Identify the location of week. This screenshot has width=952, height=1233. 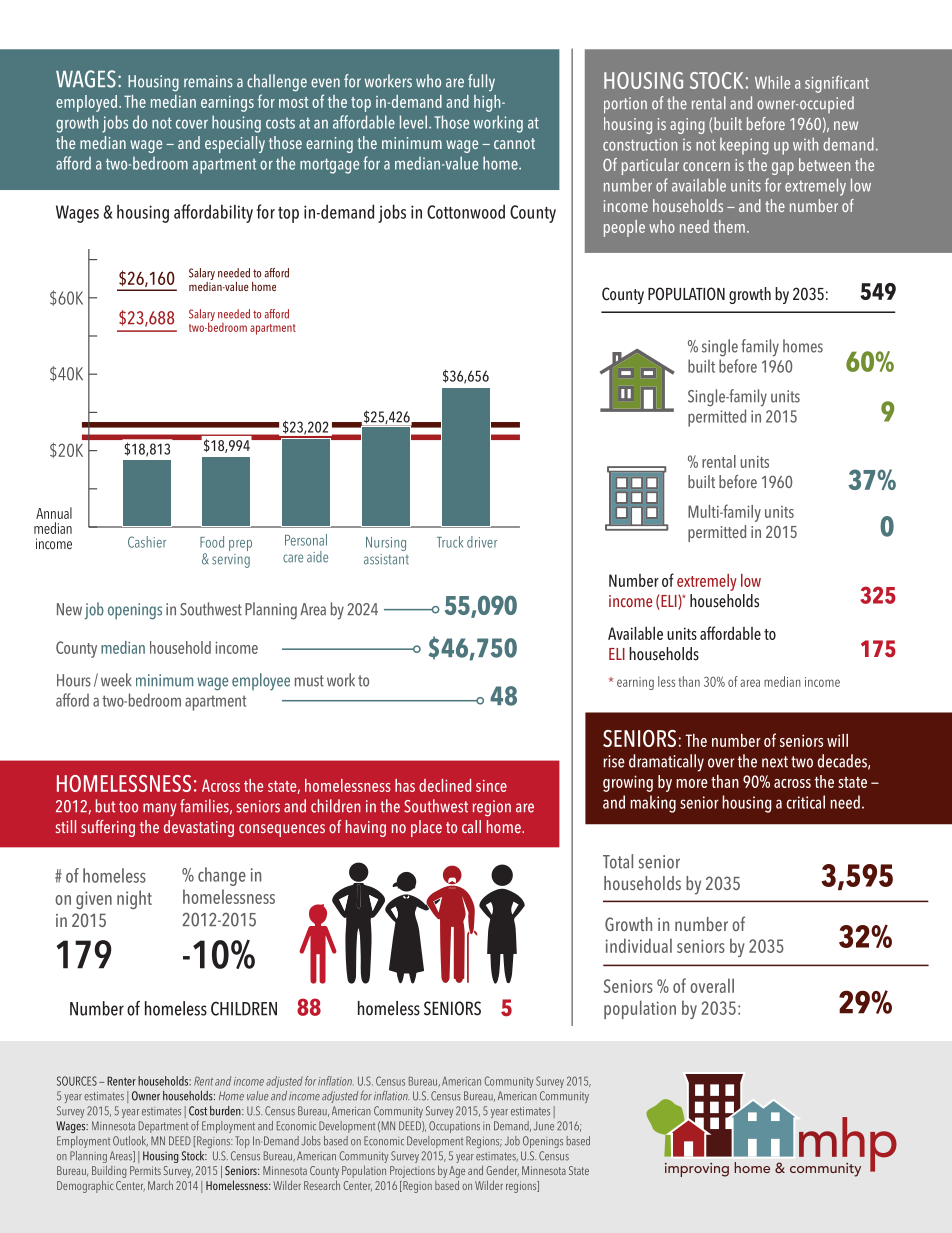
(116, 680).
